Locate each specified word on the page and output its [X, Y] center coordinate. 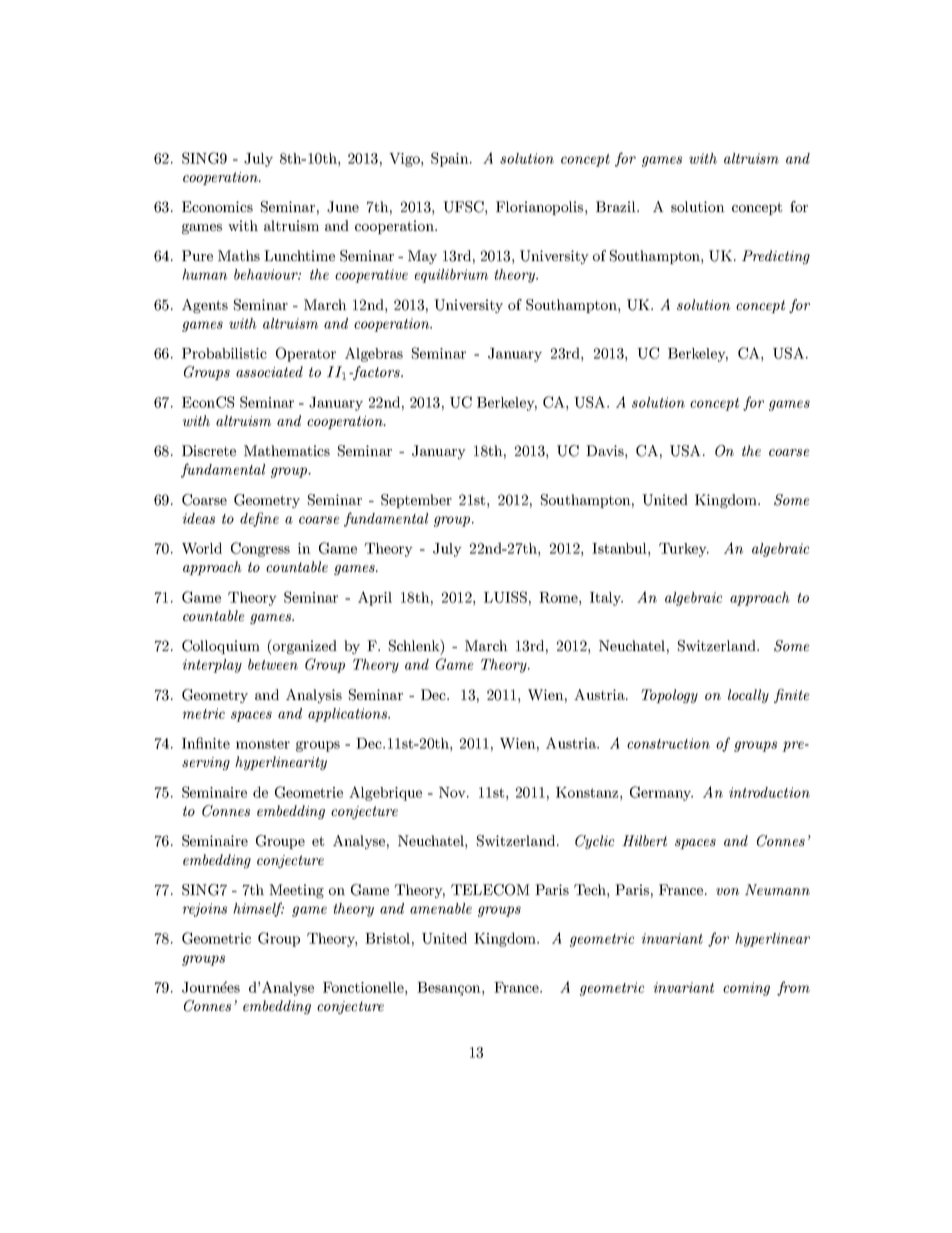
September [416, 501]
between [273, 664]
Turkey [684, 550]
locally [748, 696]
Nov [453, 792]
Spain [451, 159]
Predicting [776, 257]
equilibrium [451, 276]
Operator [306, 354]
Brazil [617, 206]
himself [258, 909]
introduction [769, 792]
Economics [217, 206]
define [259, 519]
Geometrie [309, 792]
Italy [606, 599]
